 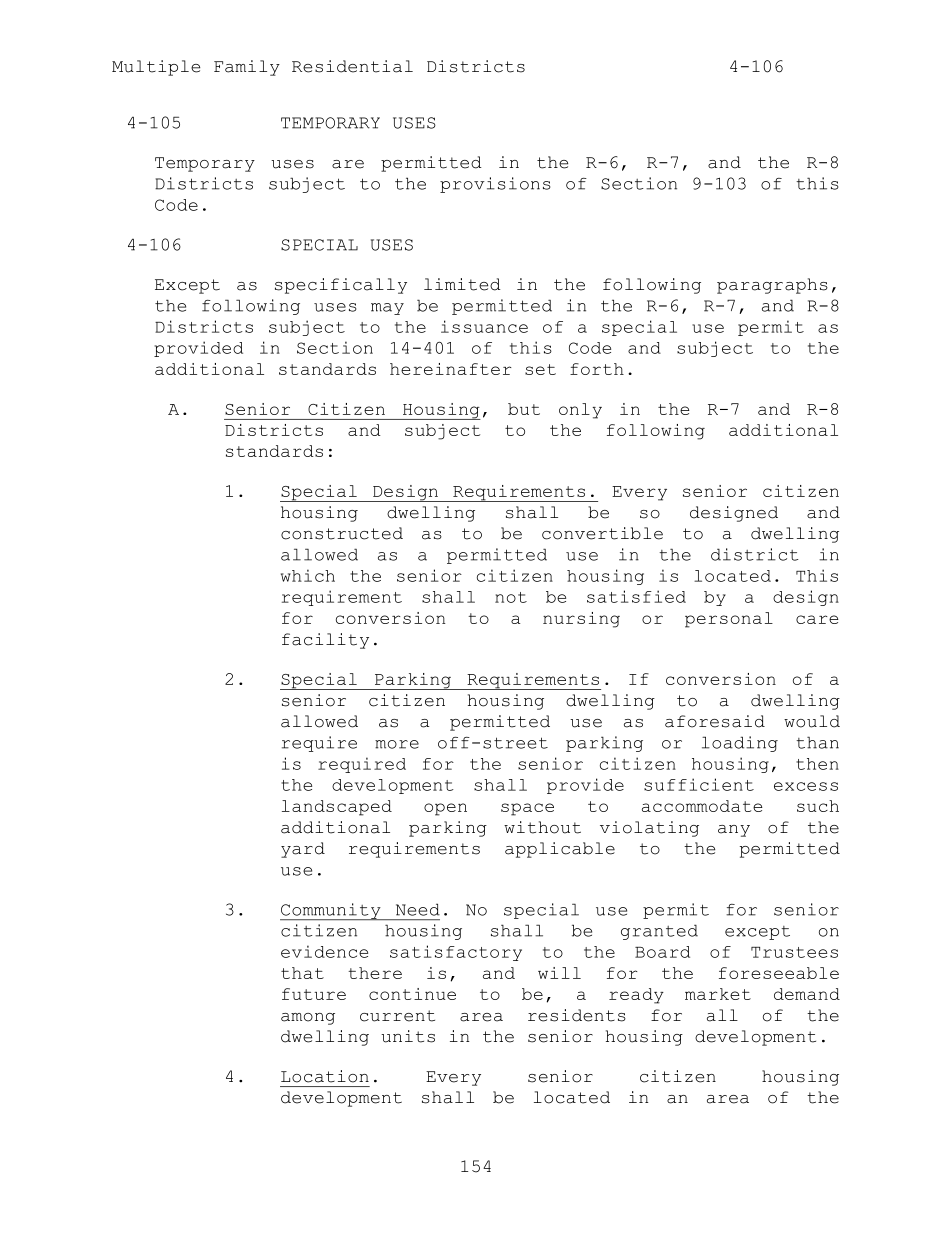 I want to click on Family, so click(x=247, y=68).
